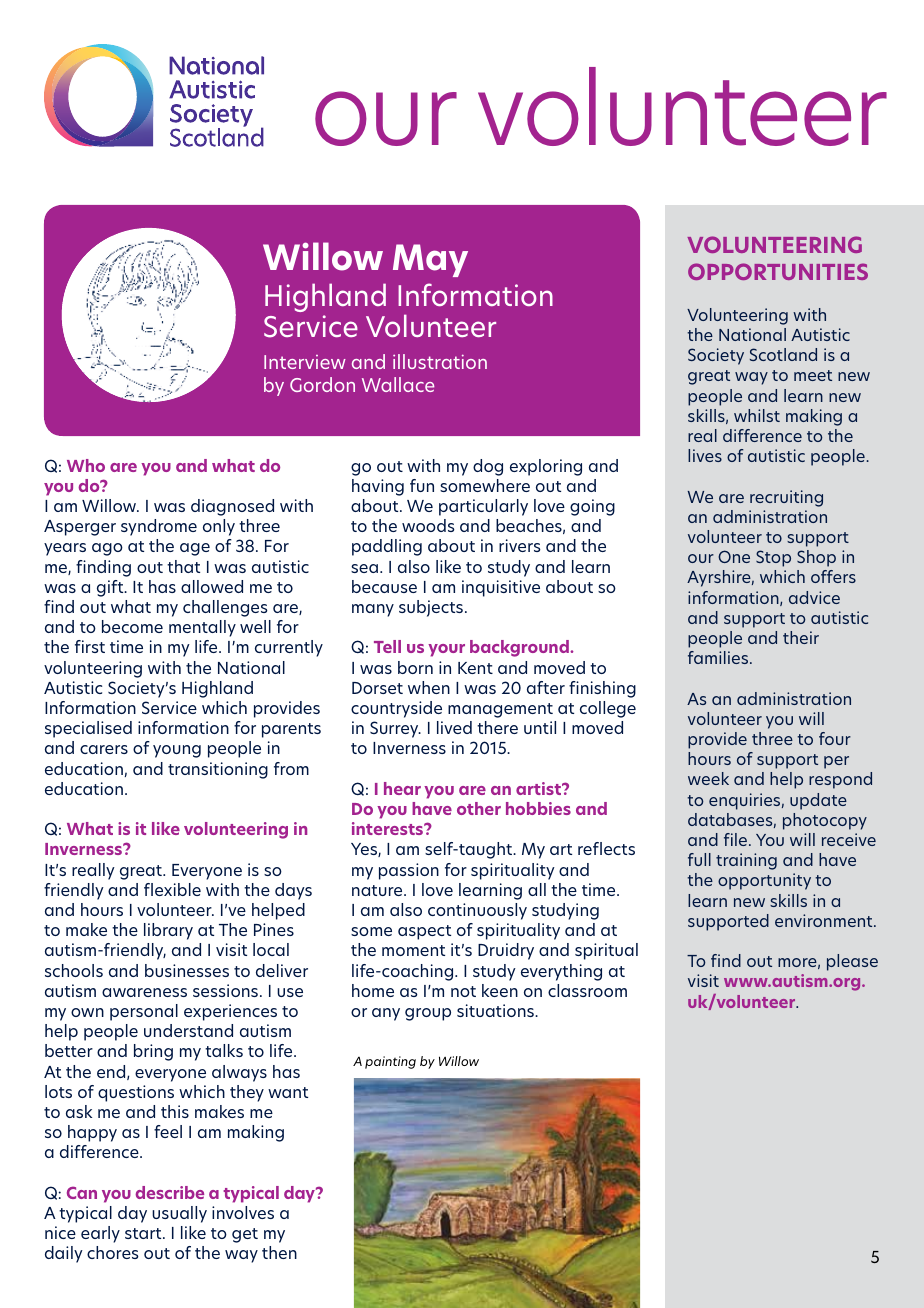  Describe the element at coordinates (177, 751) in the document. I see `young` at that location.
